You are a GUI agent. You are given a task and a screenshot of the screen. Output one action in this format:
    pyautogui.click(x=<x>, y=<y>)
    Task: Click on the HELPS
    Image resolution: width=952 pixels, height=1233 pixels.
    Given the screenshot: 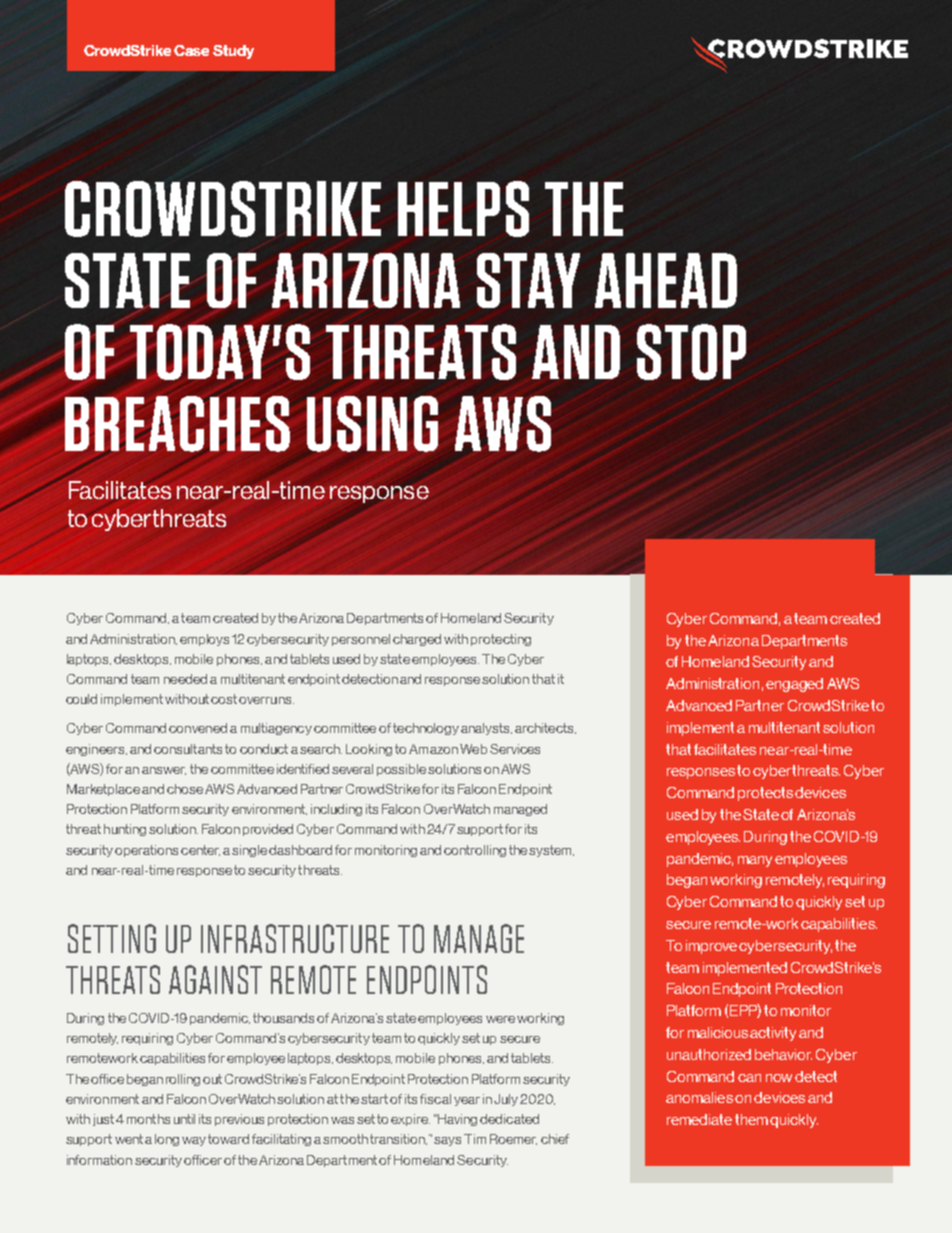 What is the action you would take?
    pyautogui.click(x=463, y=209)
